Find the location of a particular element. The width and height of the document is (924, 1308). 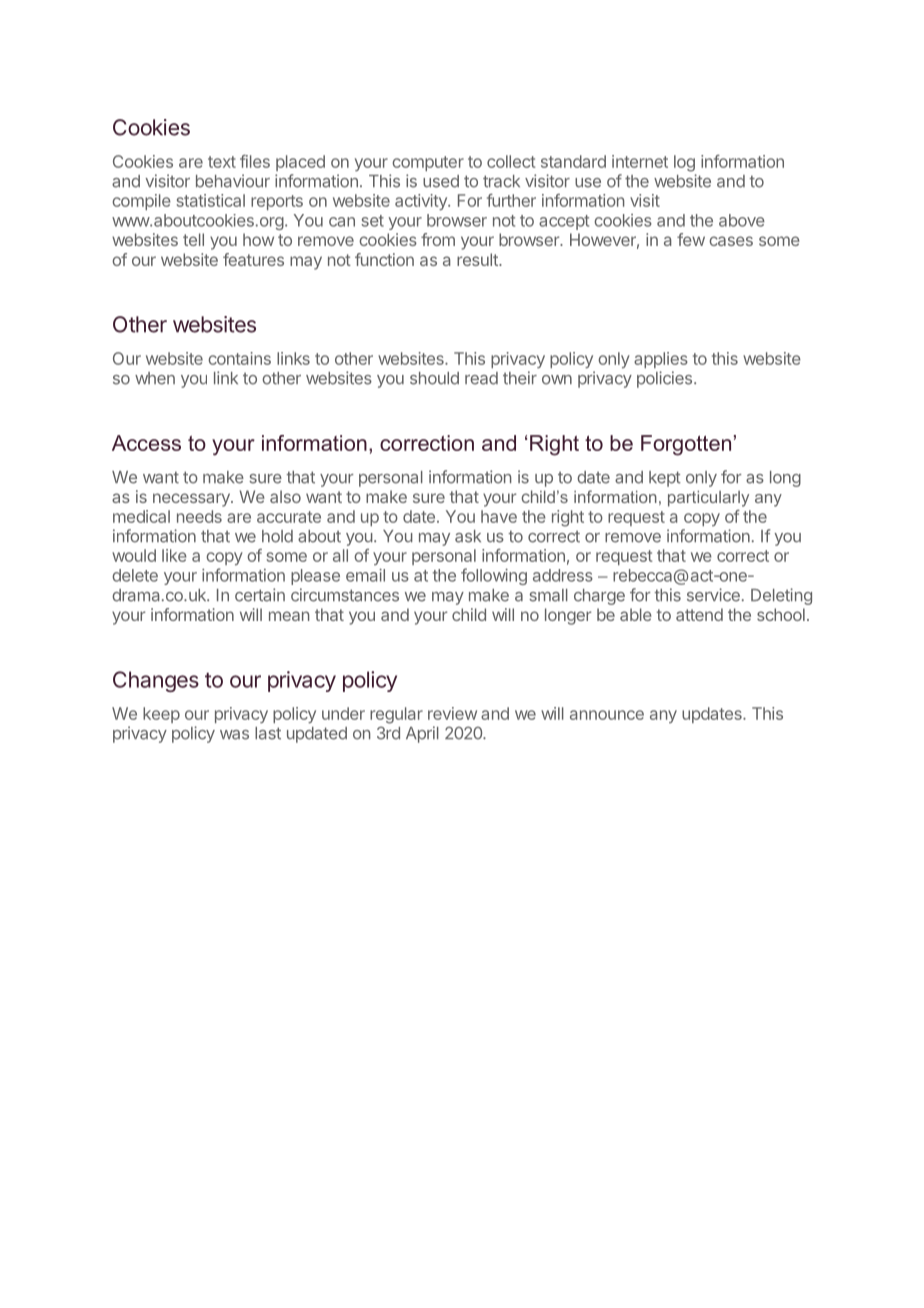

when is located at coordinates (155, 378).
